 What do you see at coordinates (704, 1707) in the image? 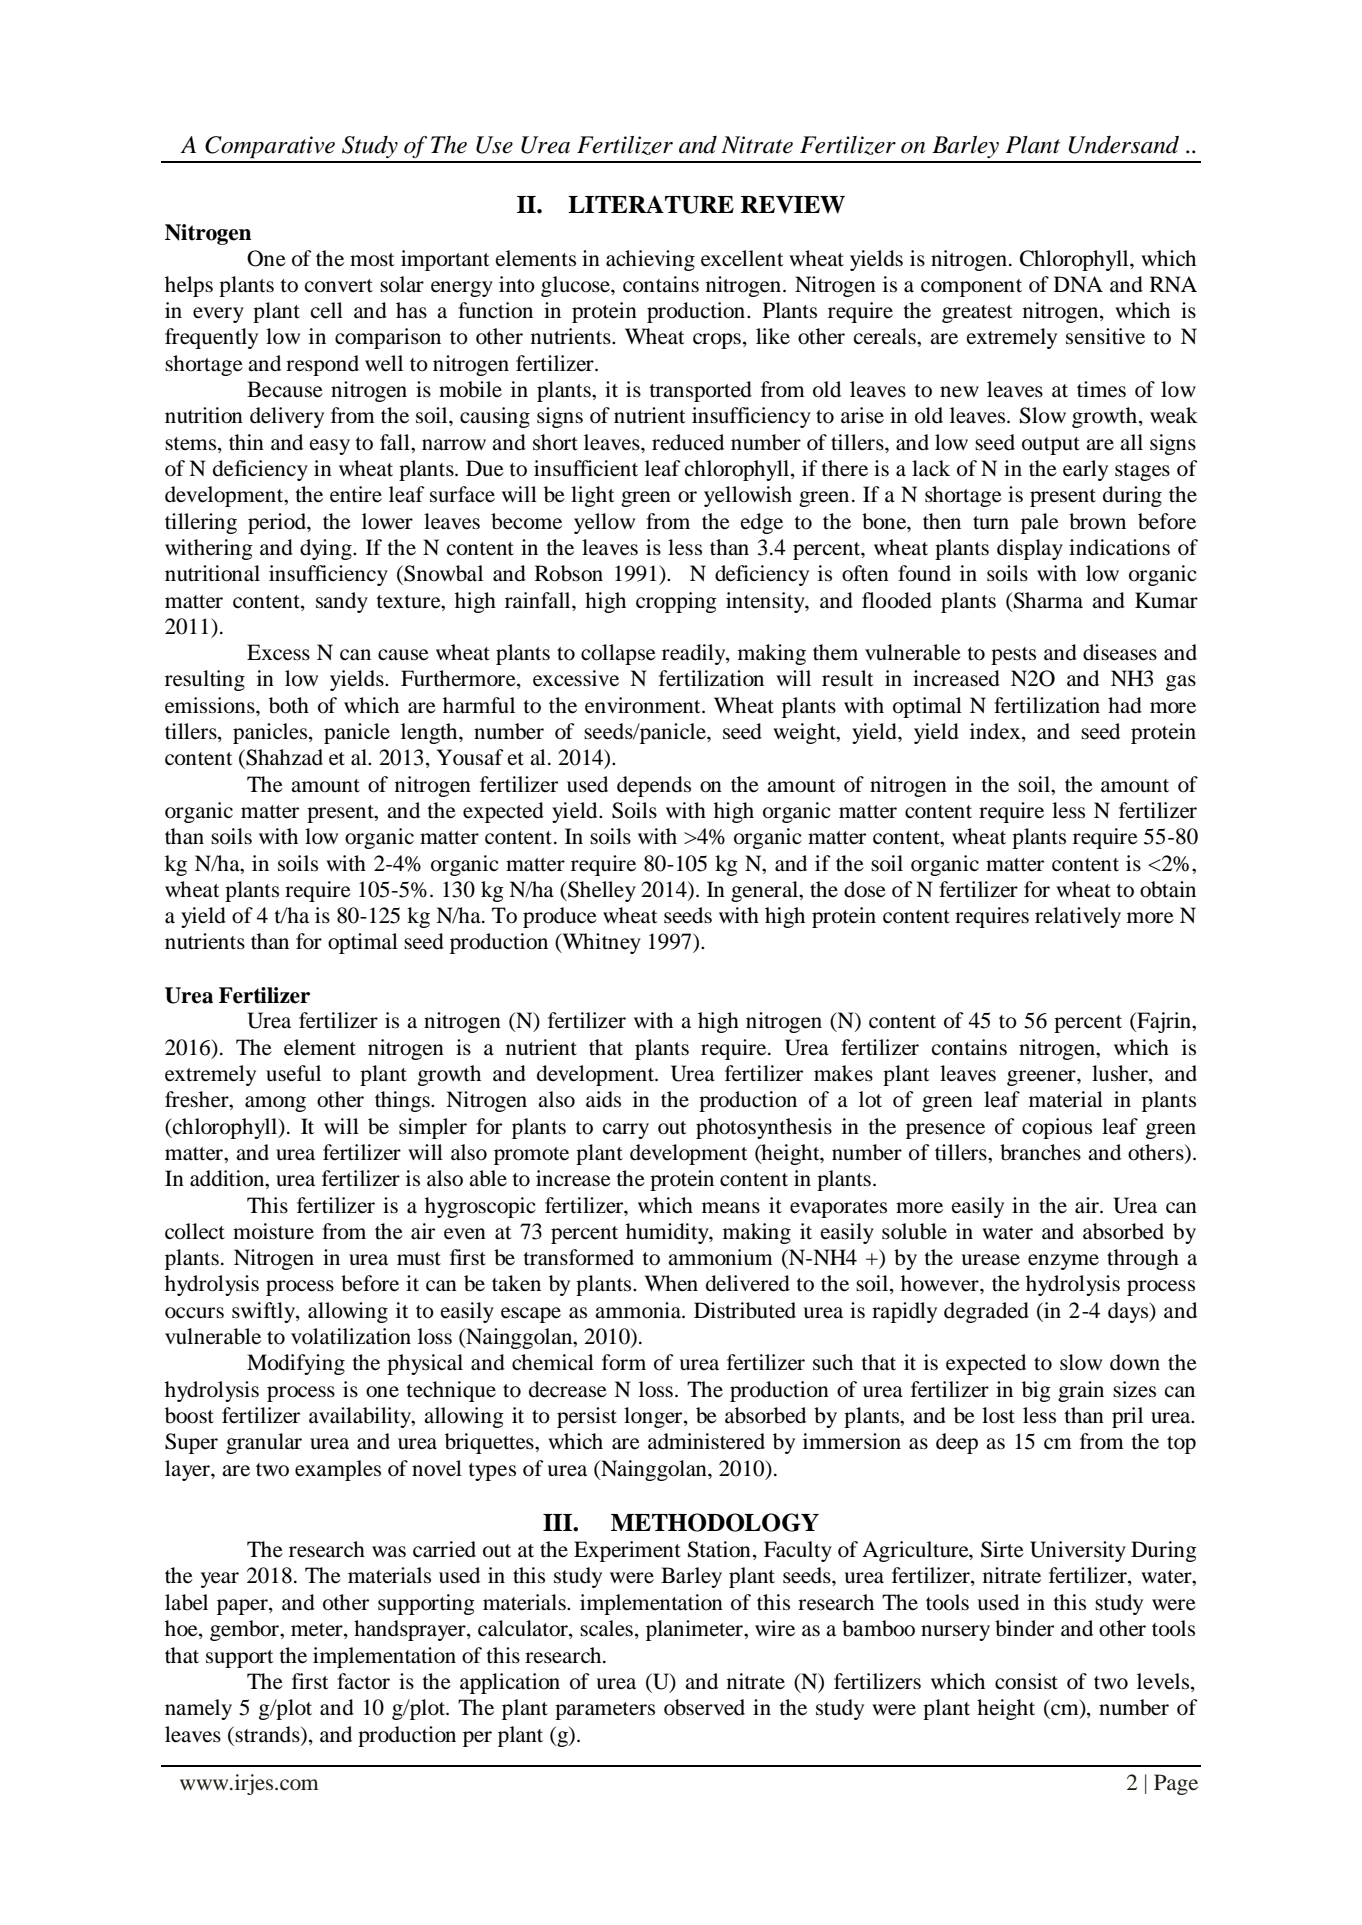
I see `observed` at bounding box center [704, 1707].
